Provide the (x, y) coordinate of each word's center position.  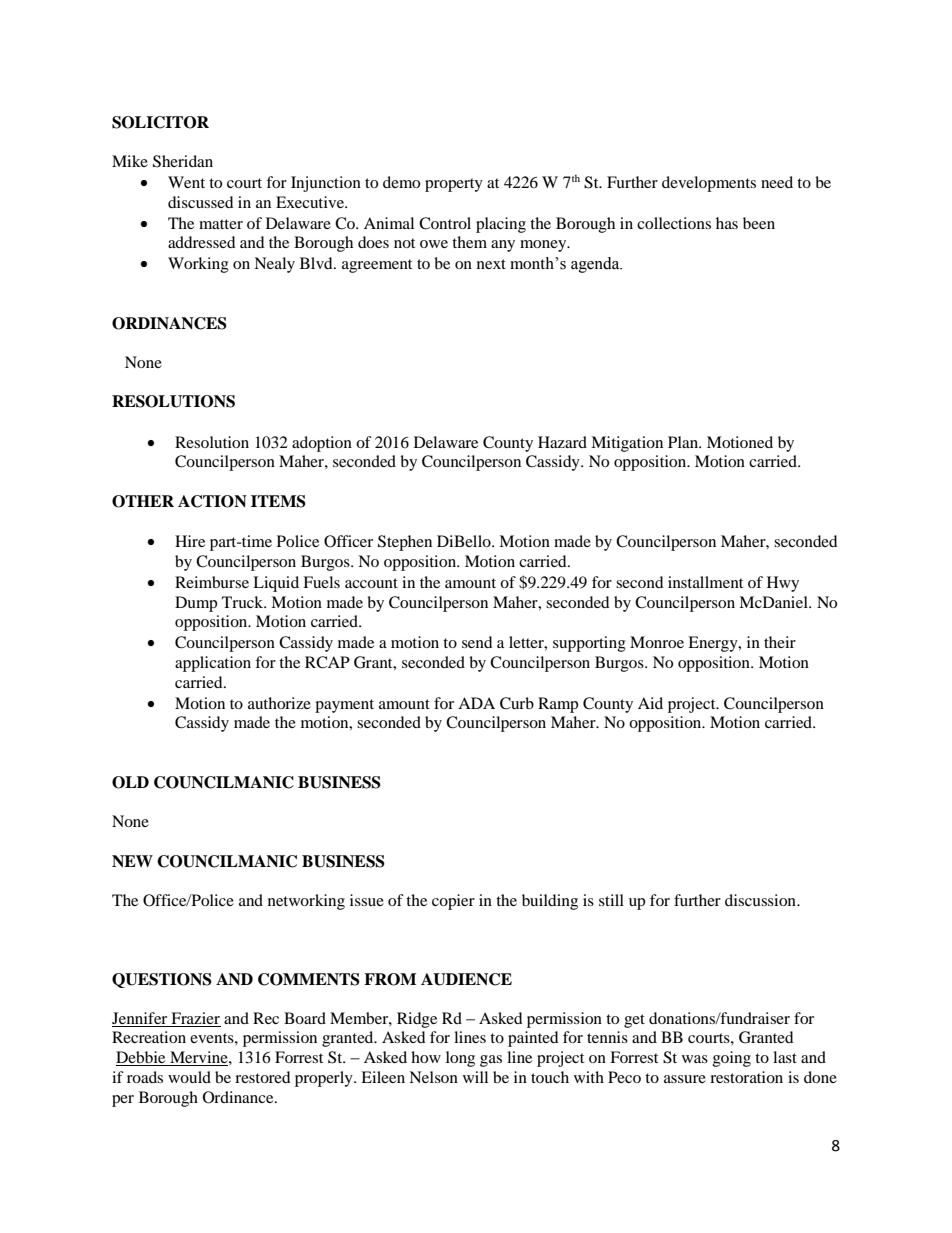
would (189, 1077)
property (454, 185)
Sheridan (183, 161)
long (460, 1059)
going (732, 1059)
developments (709, 184)
